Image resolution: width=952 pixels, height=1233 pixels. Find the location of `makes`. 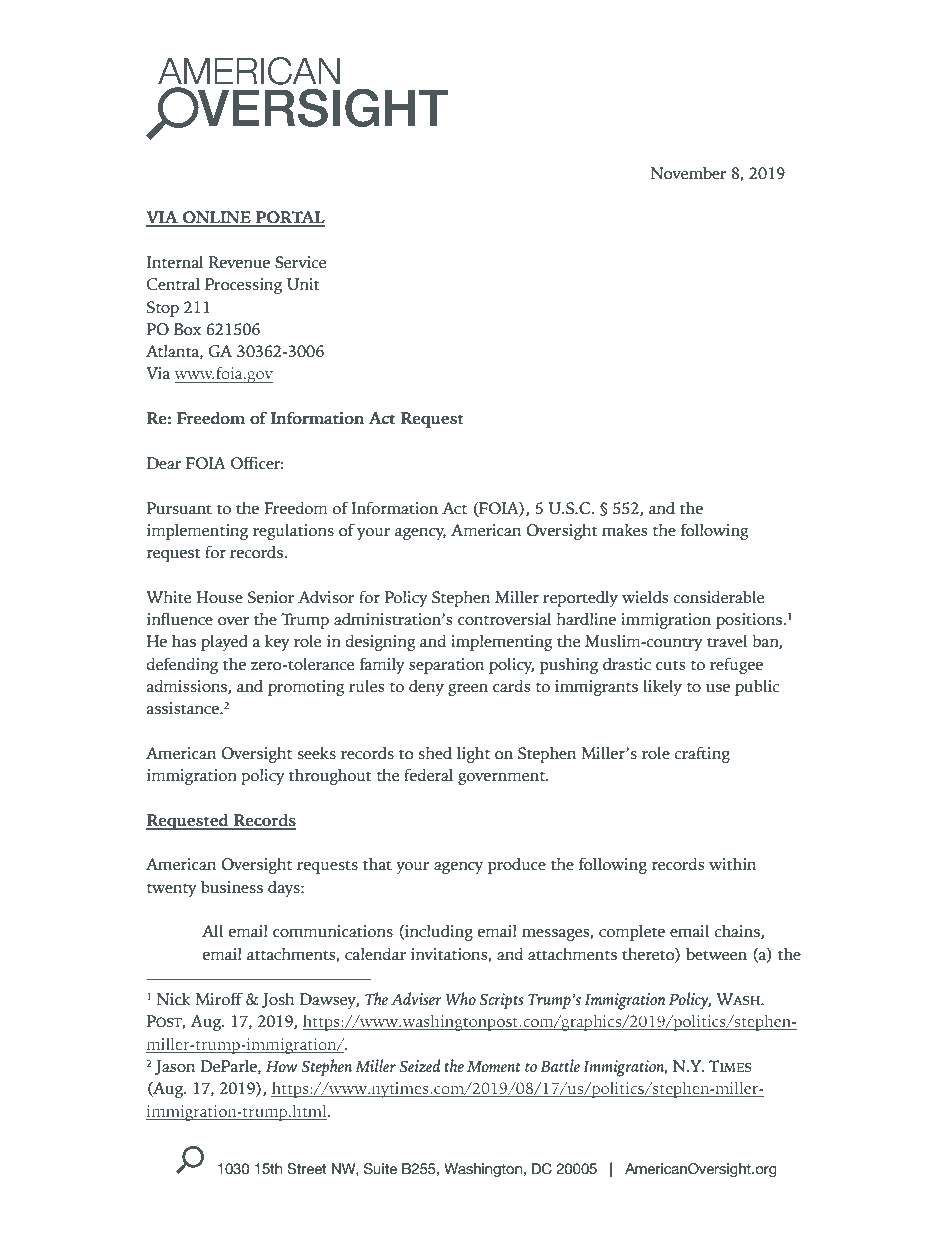

makes is located at coordinates (625, 530).
